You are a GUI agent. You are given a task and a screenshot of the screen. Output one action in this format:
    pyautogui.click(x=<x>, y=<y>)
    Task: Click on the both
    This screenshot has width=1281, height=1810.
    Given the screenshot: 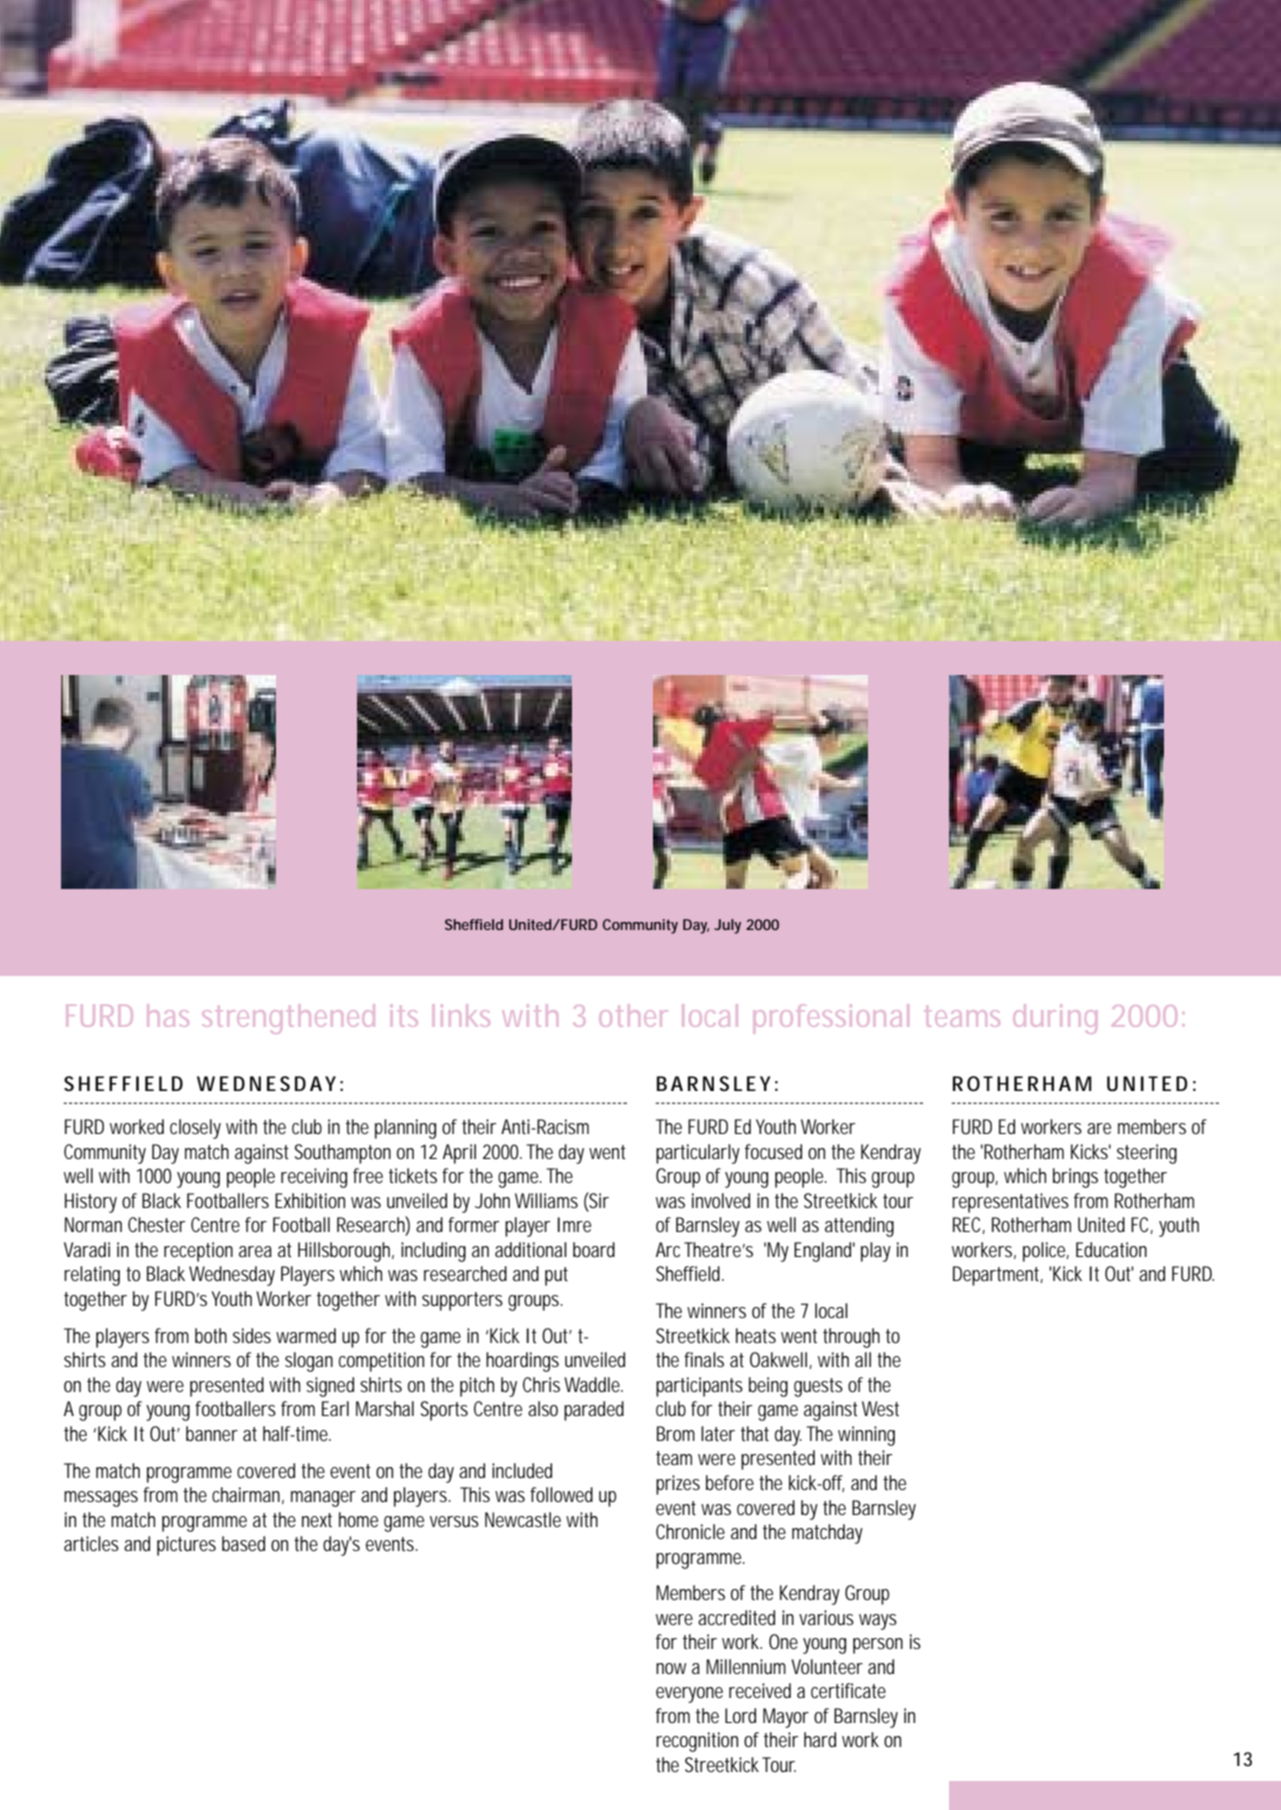 What is the action you would take?
    pyautogui.click(x=211, y=1336)
